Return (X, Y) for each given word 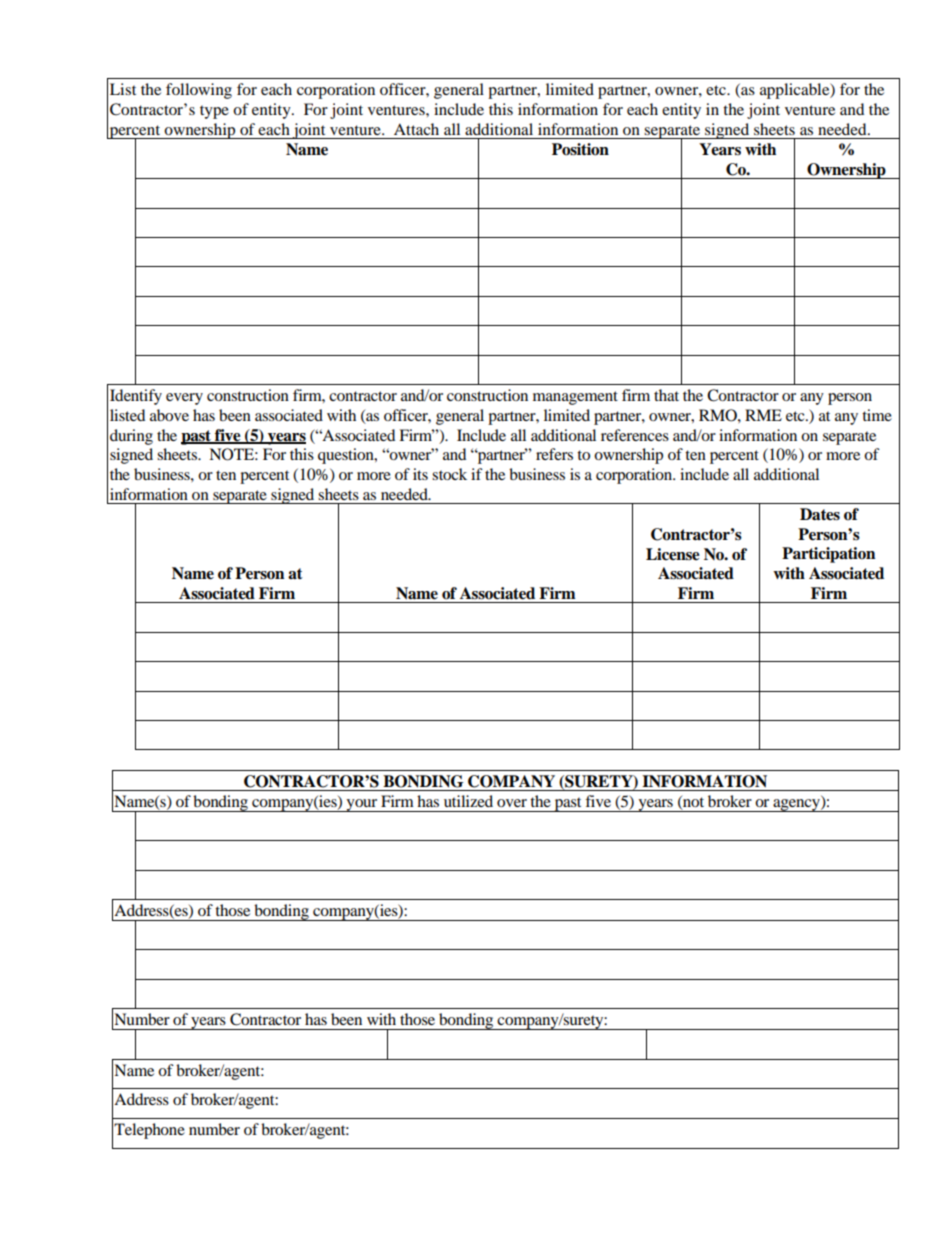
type (214, 112)
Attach (416, 129)
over (512, 803)
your (362, 805)
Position (580, 149)
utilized (468, 801)
